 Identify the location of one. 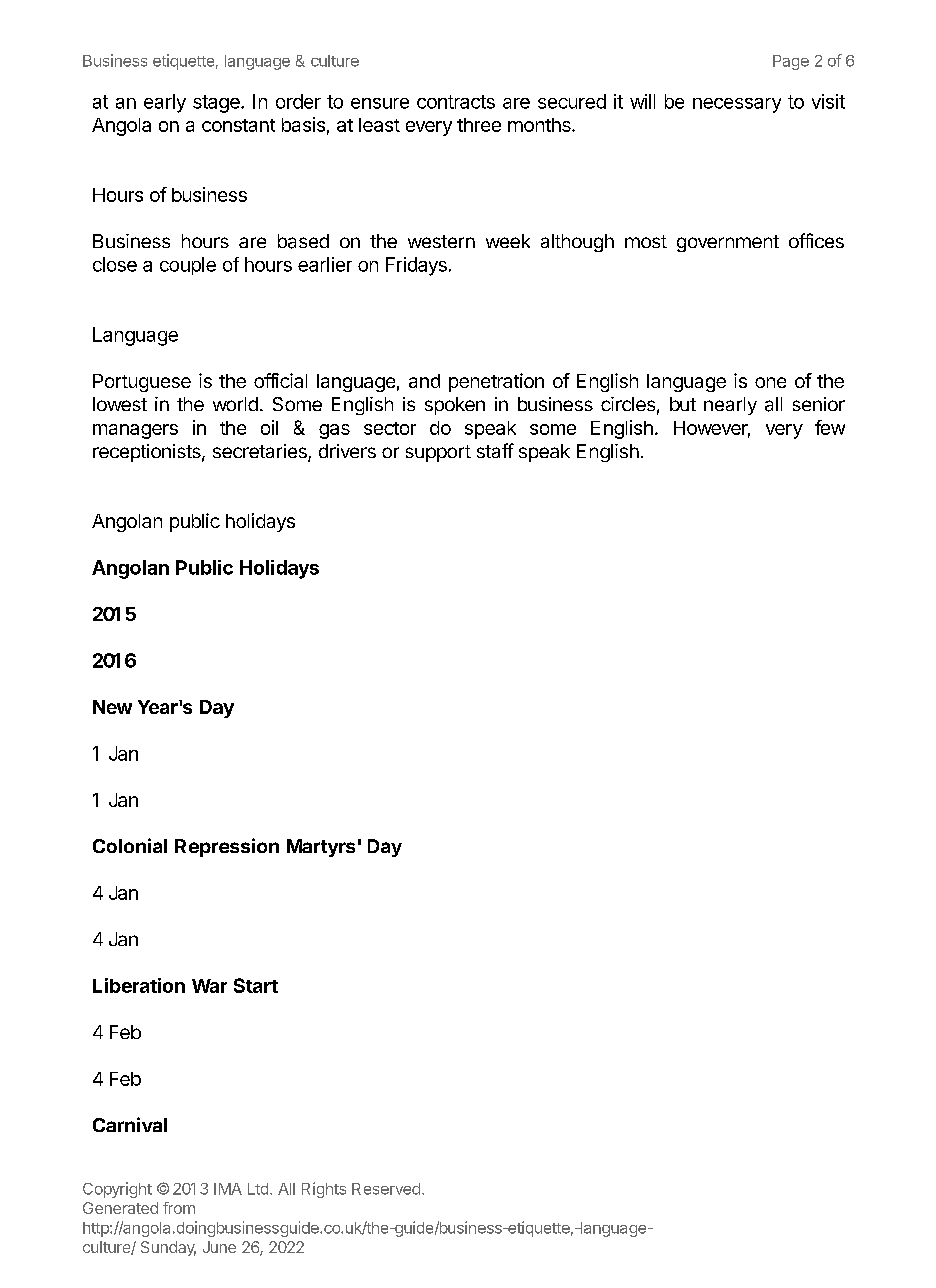
(770, 382).
